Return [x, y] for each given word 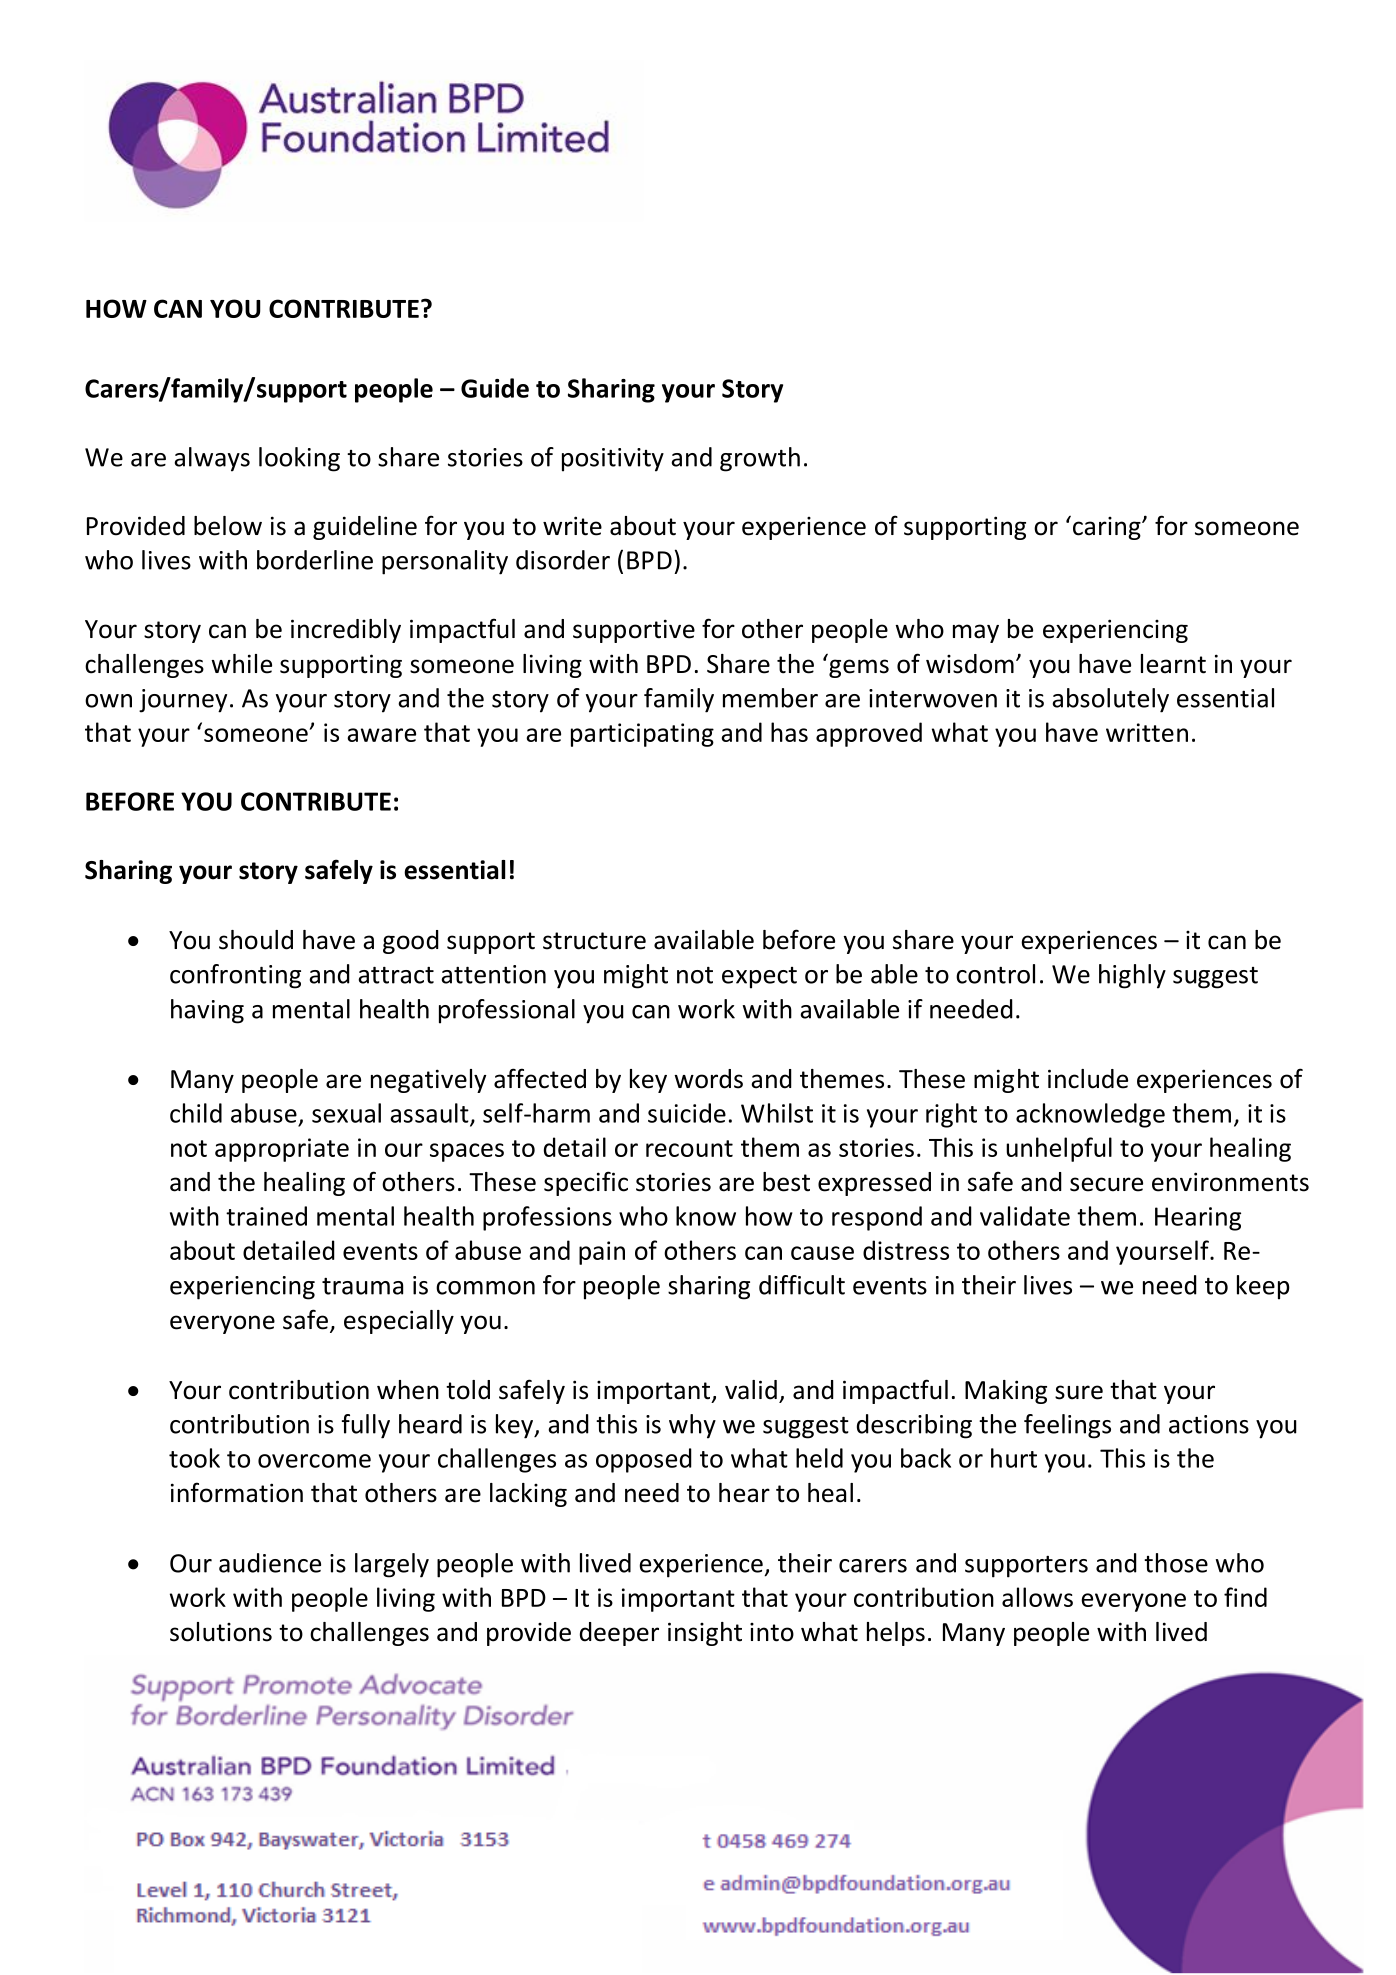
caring [1108, 528]
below [228, 526]
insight [705, 1634]
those [1176, 1563]
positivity [613, 460]
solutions [221, 1632]
